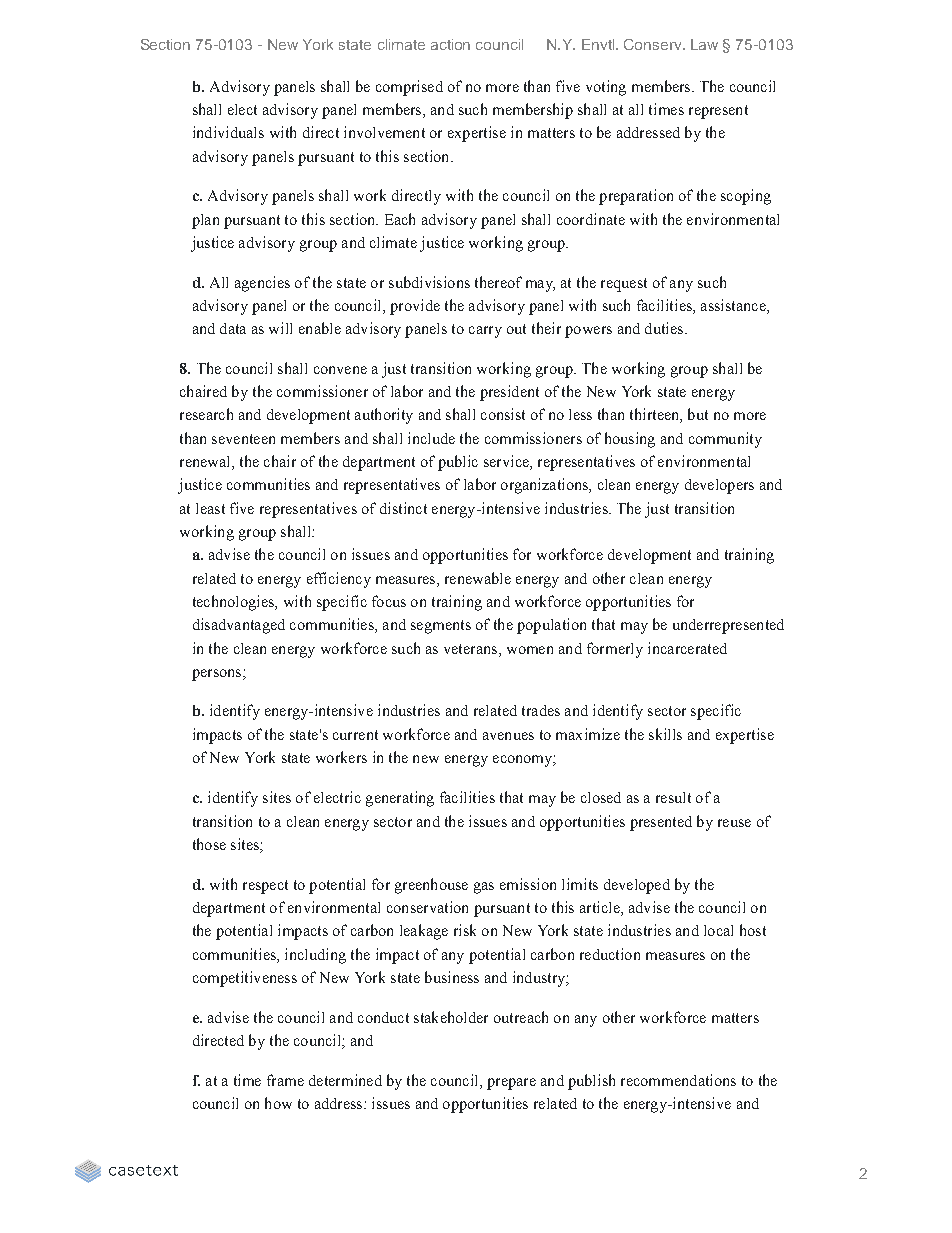 Image resolution: width=952 pixels, height=1233 pixels. I want to click on current, so click(355, 735).
